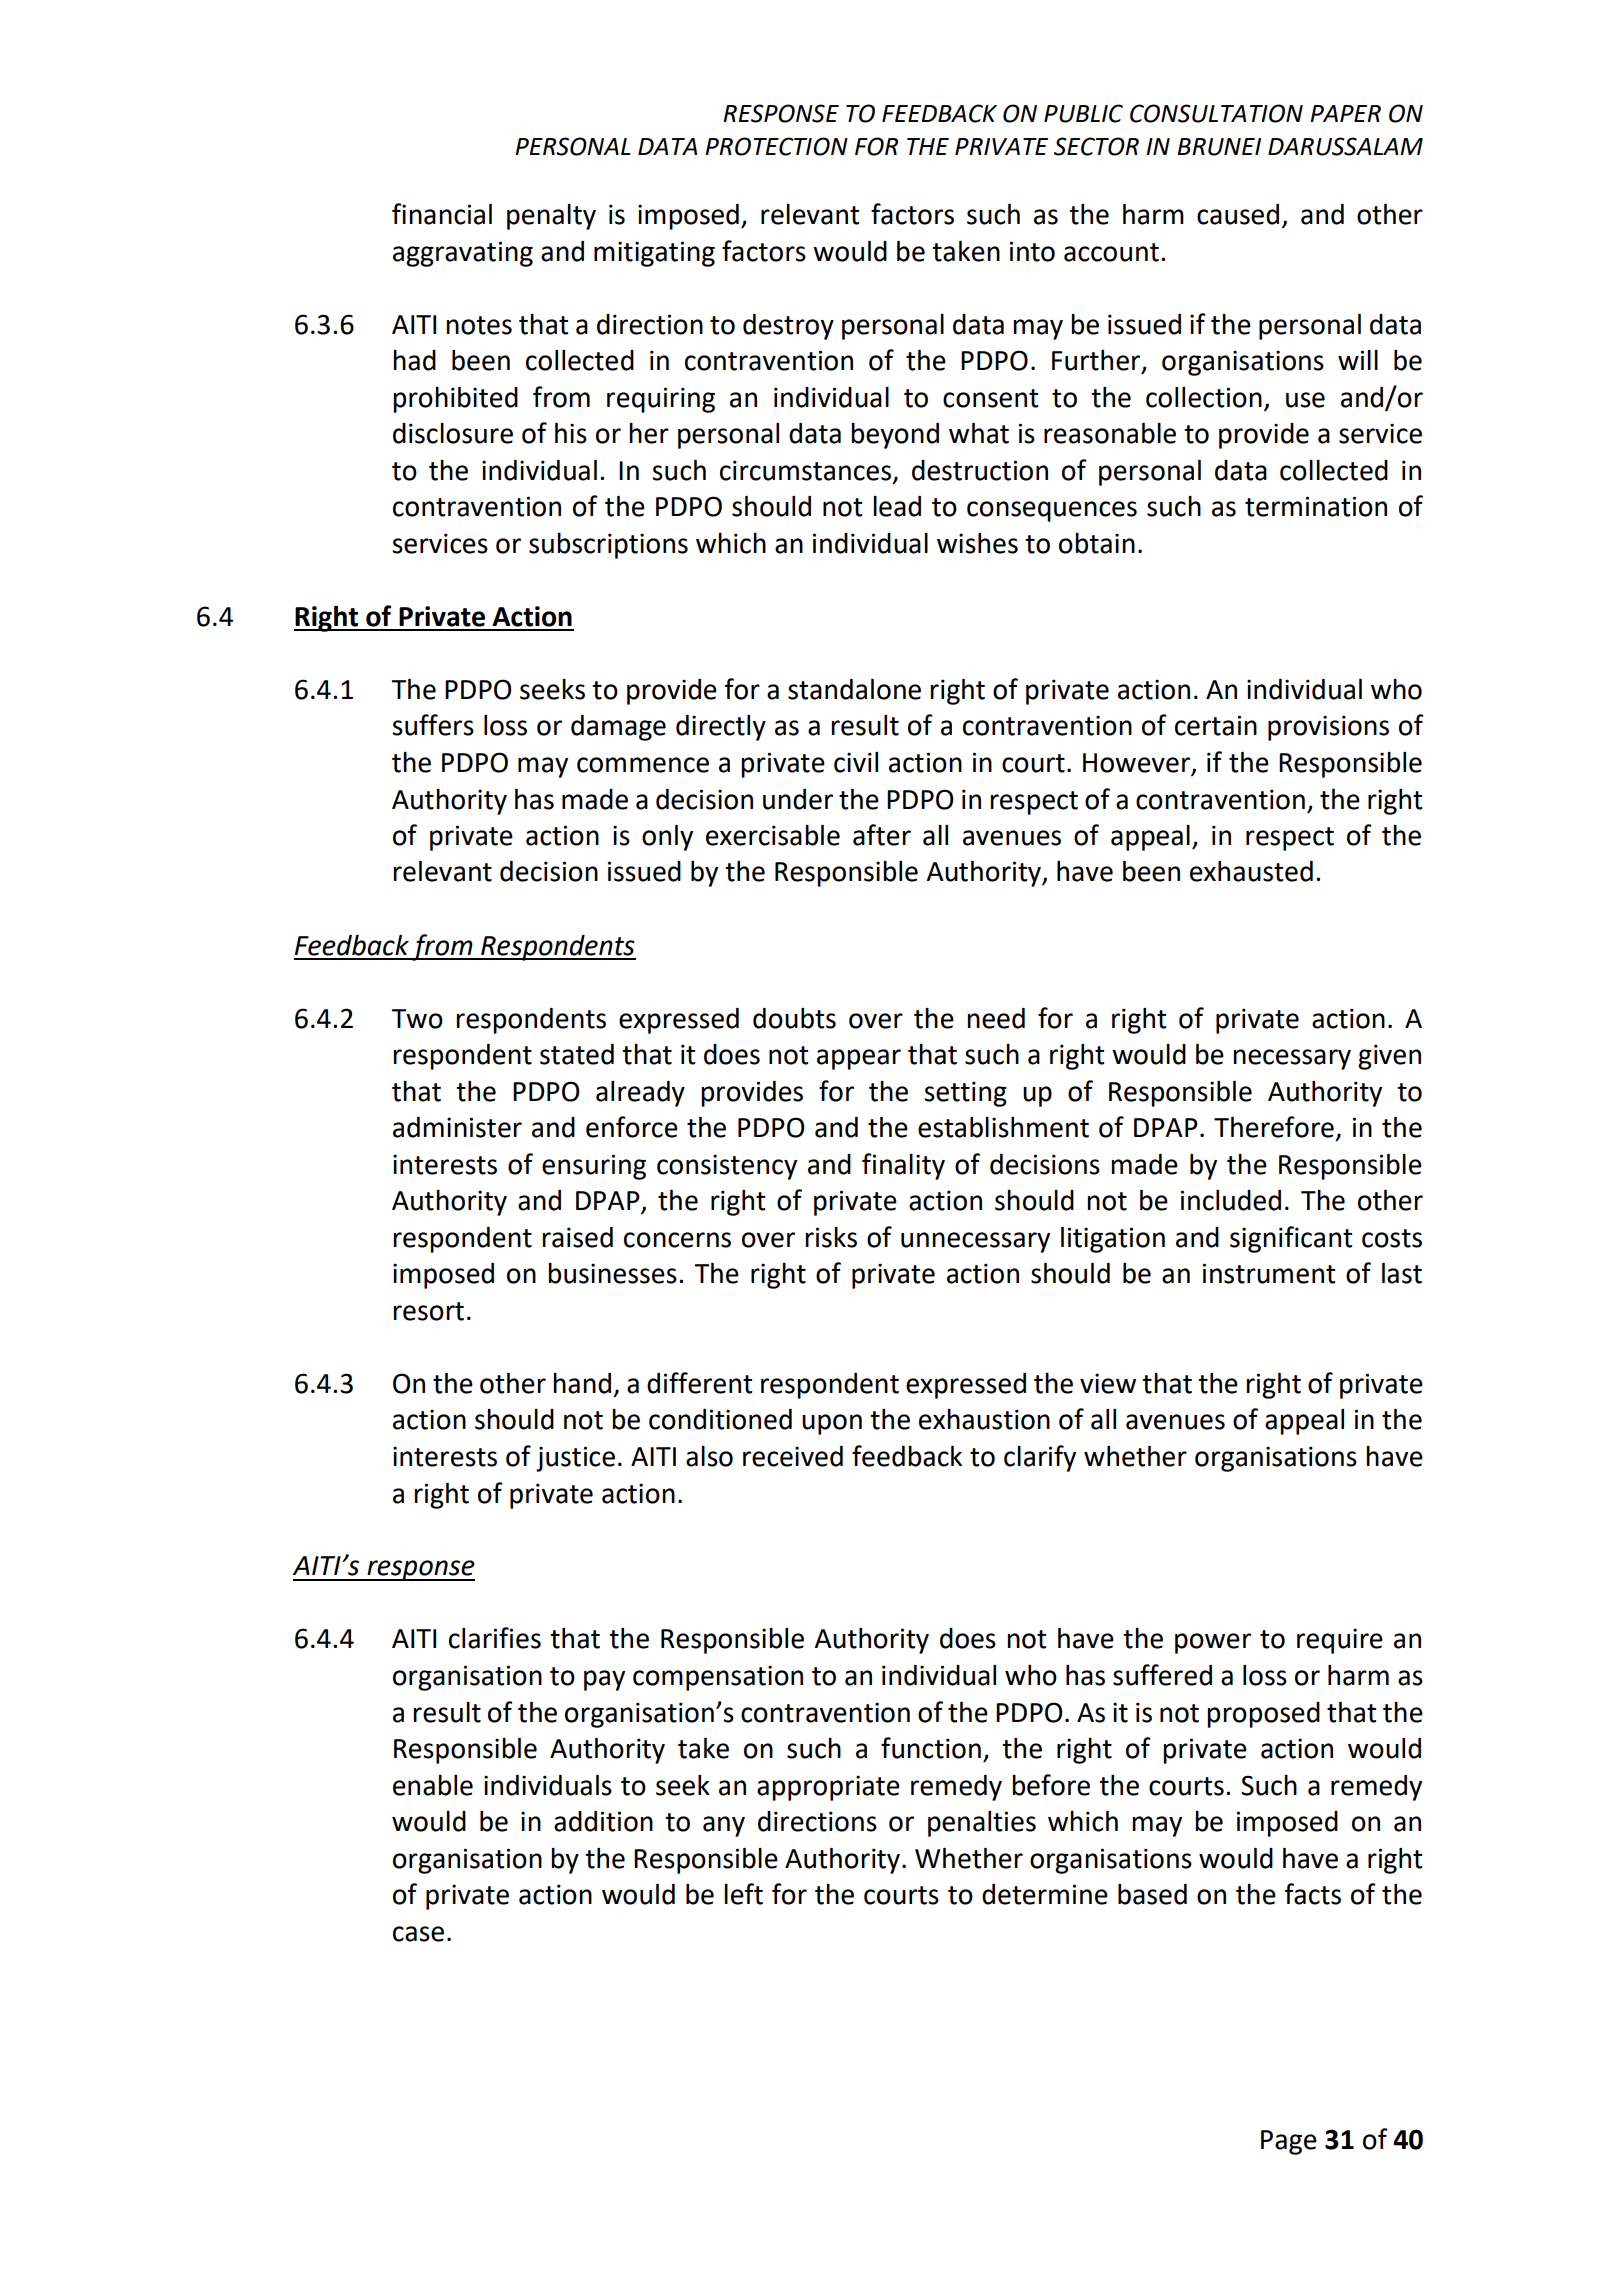 The width and height of the page is (1619, 2290). Describe the element at coordinates (1238, 214) in the page. I see `caused` at that location.
